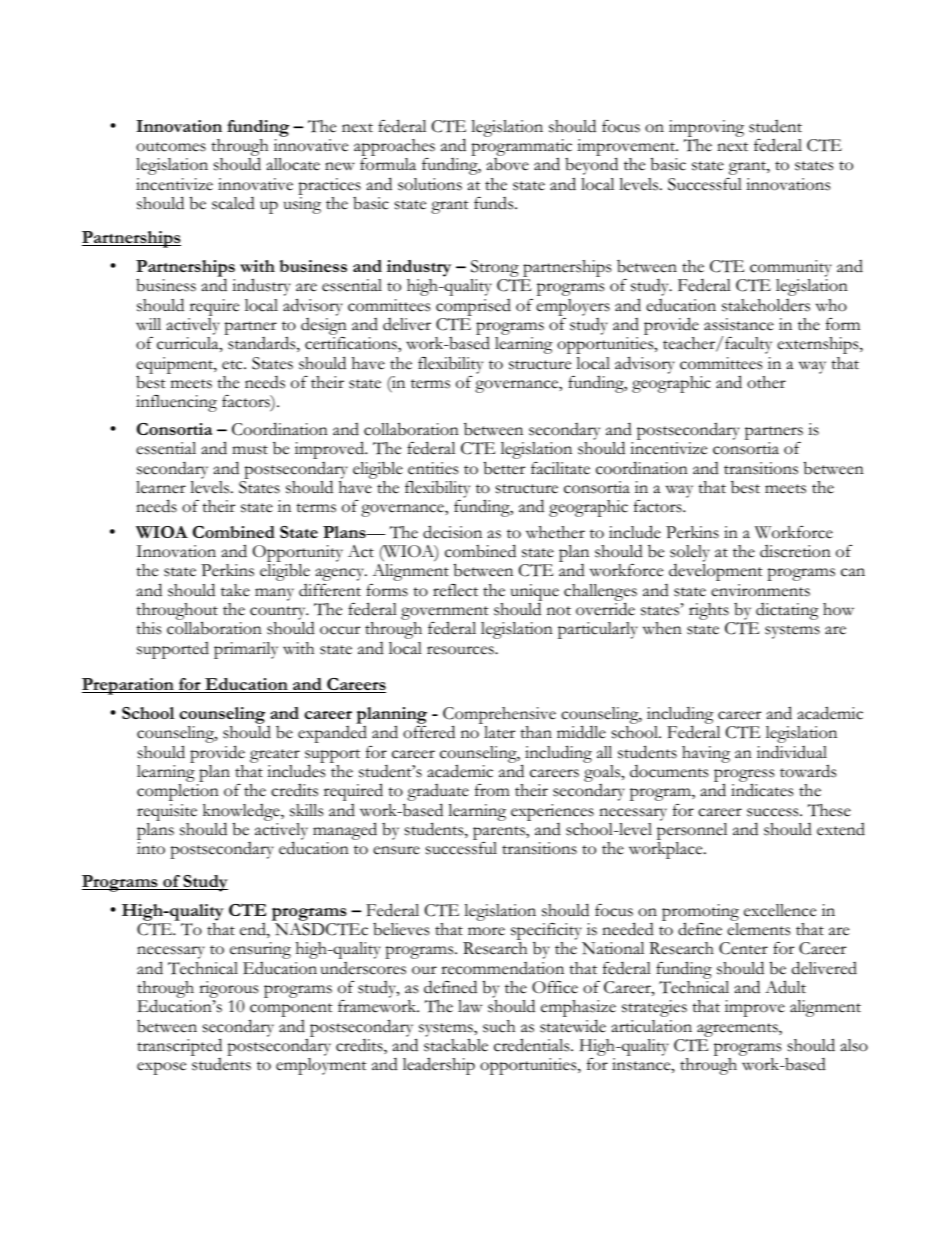 Image resolution: width=952 pixels, height=1233 pixels. What do you see at coordinates (250, 450) in the screenshot?
I see `must` at bounding box center [250, 450].
